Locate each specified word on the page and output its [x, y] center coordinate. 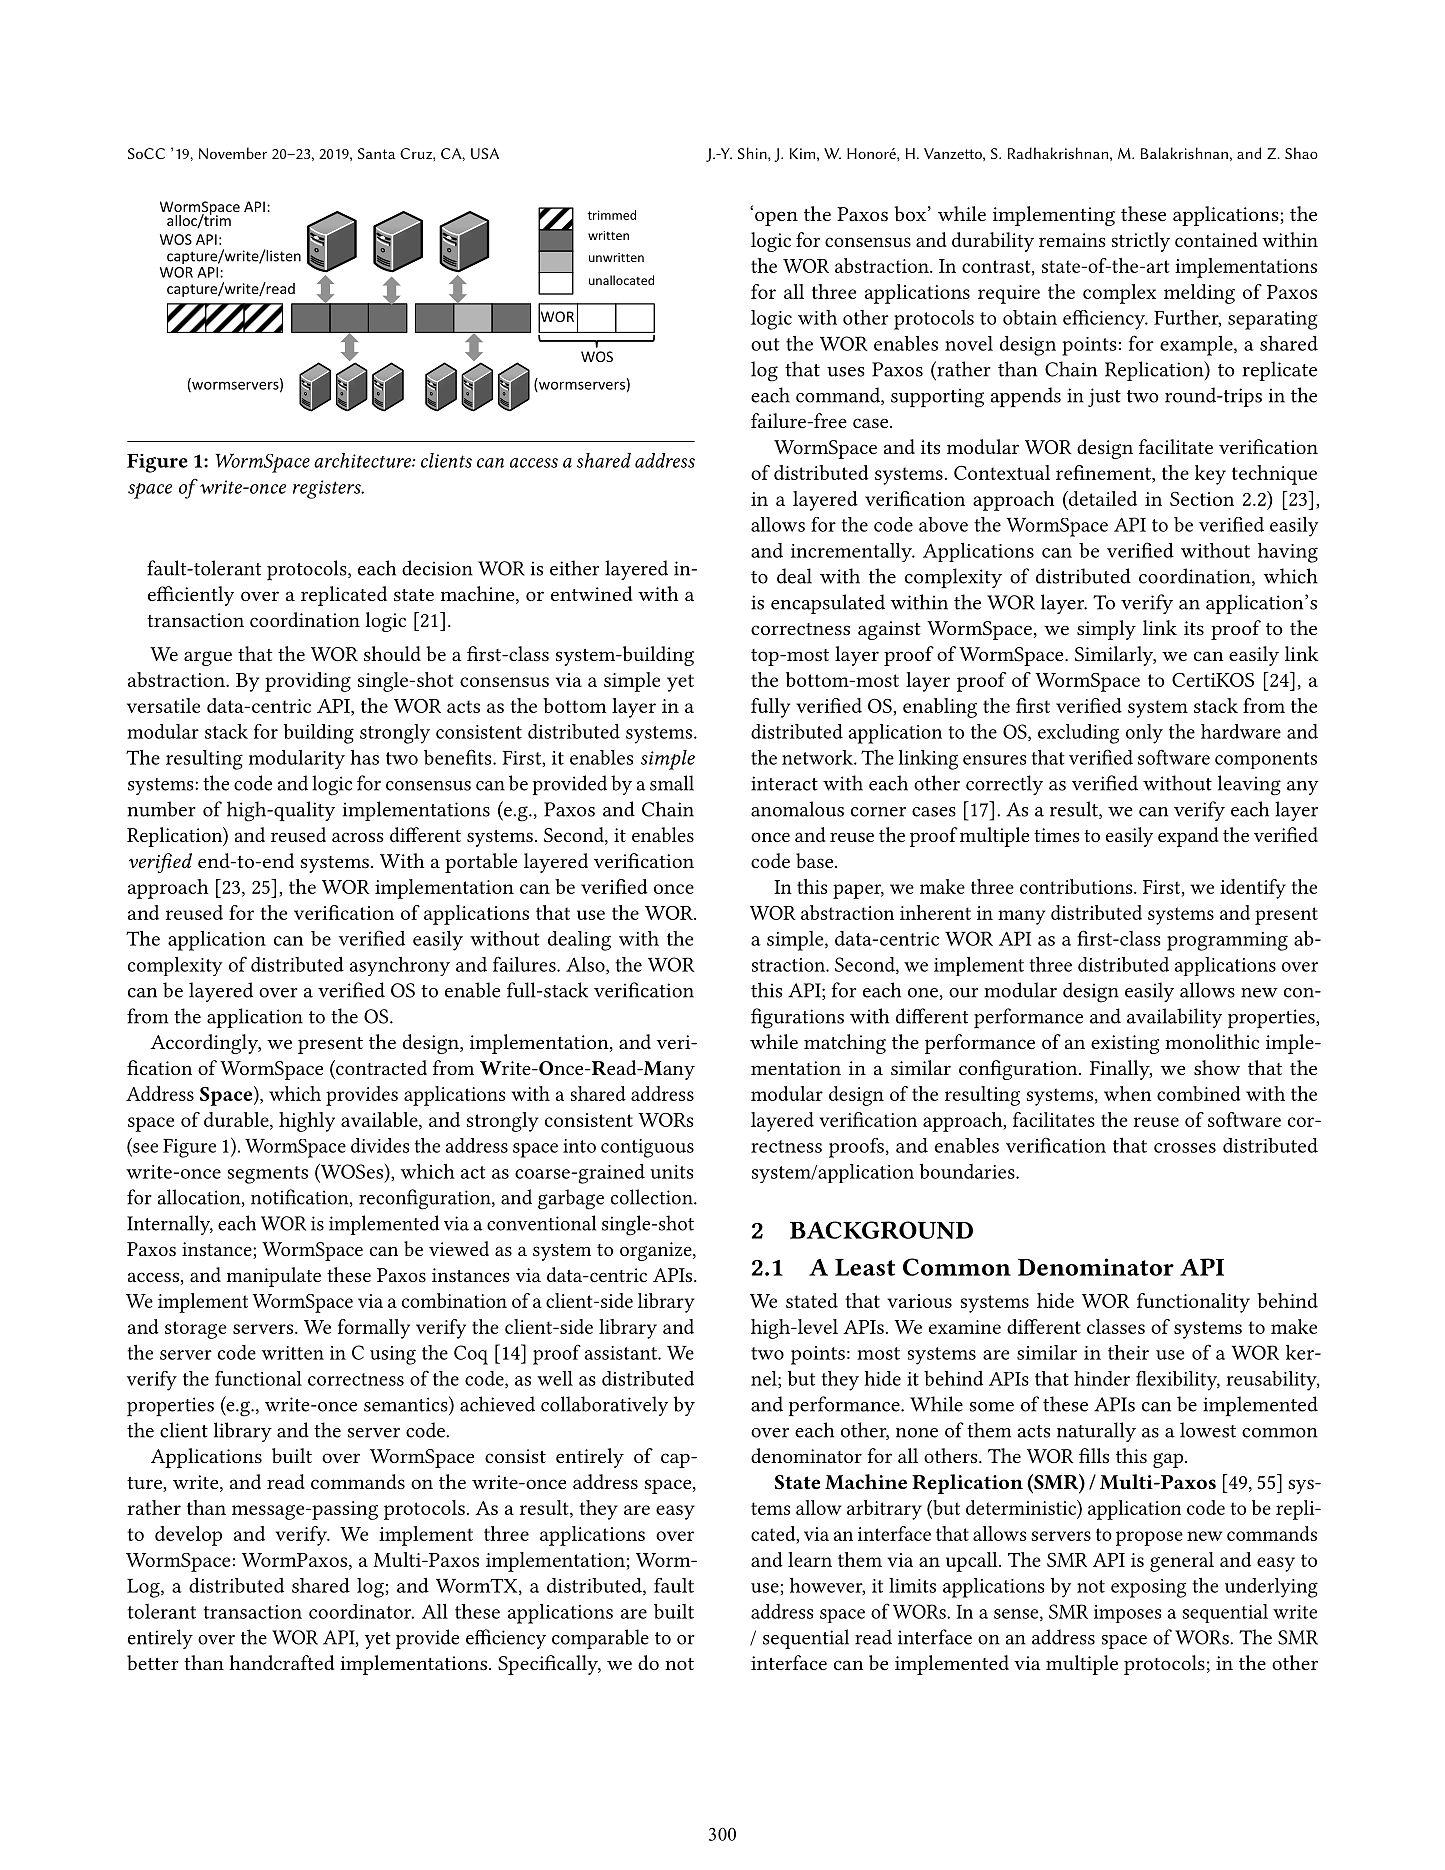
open [776, 218]
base [816, 860]
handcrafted [281, 1662]
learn [810, 1559]
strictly [1141, 242]
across [358, 837]
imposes [1127, 1614]
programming [1227, 941]
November [233, 153]
